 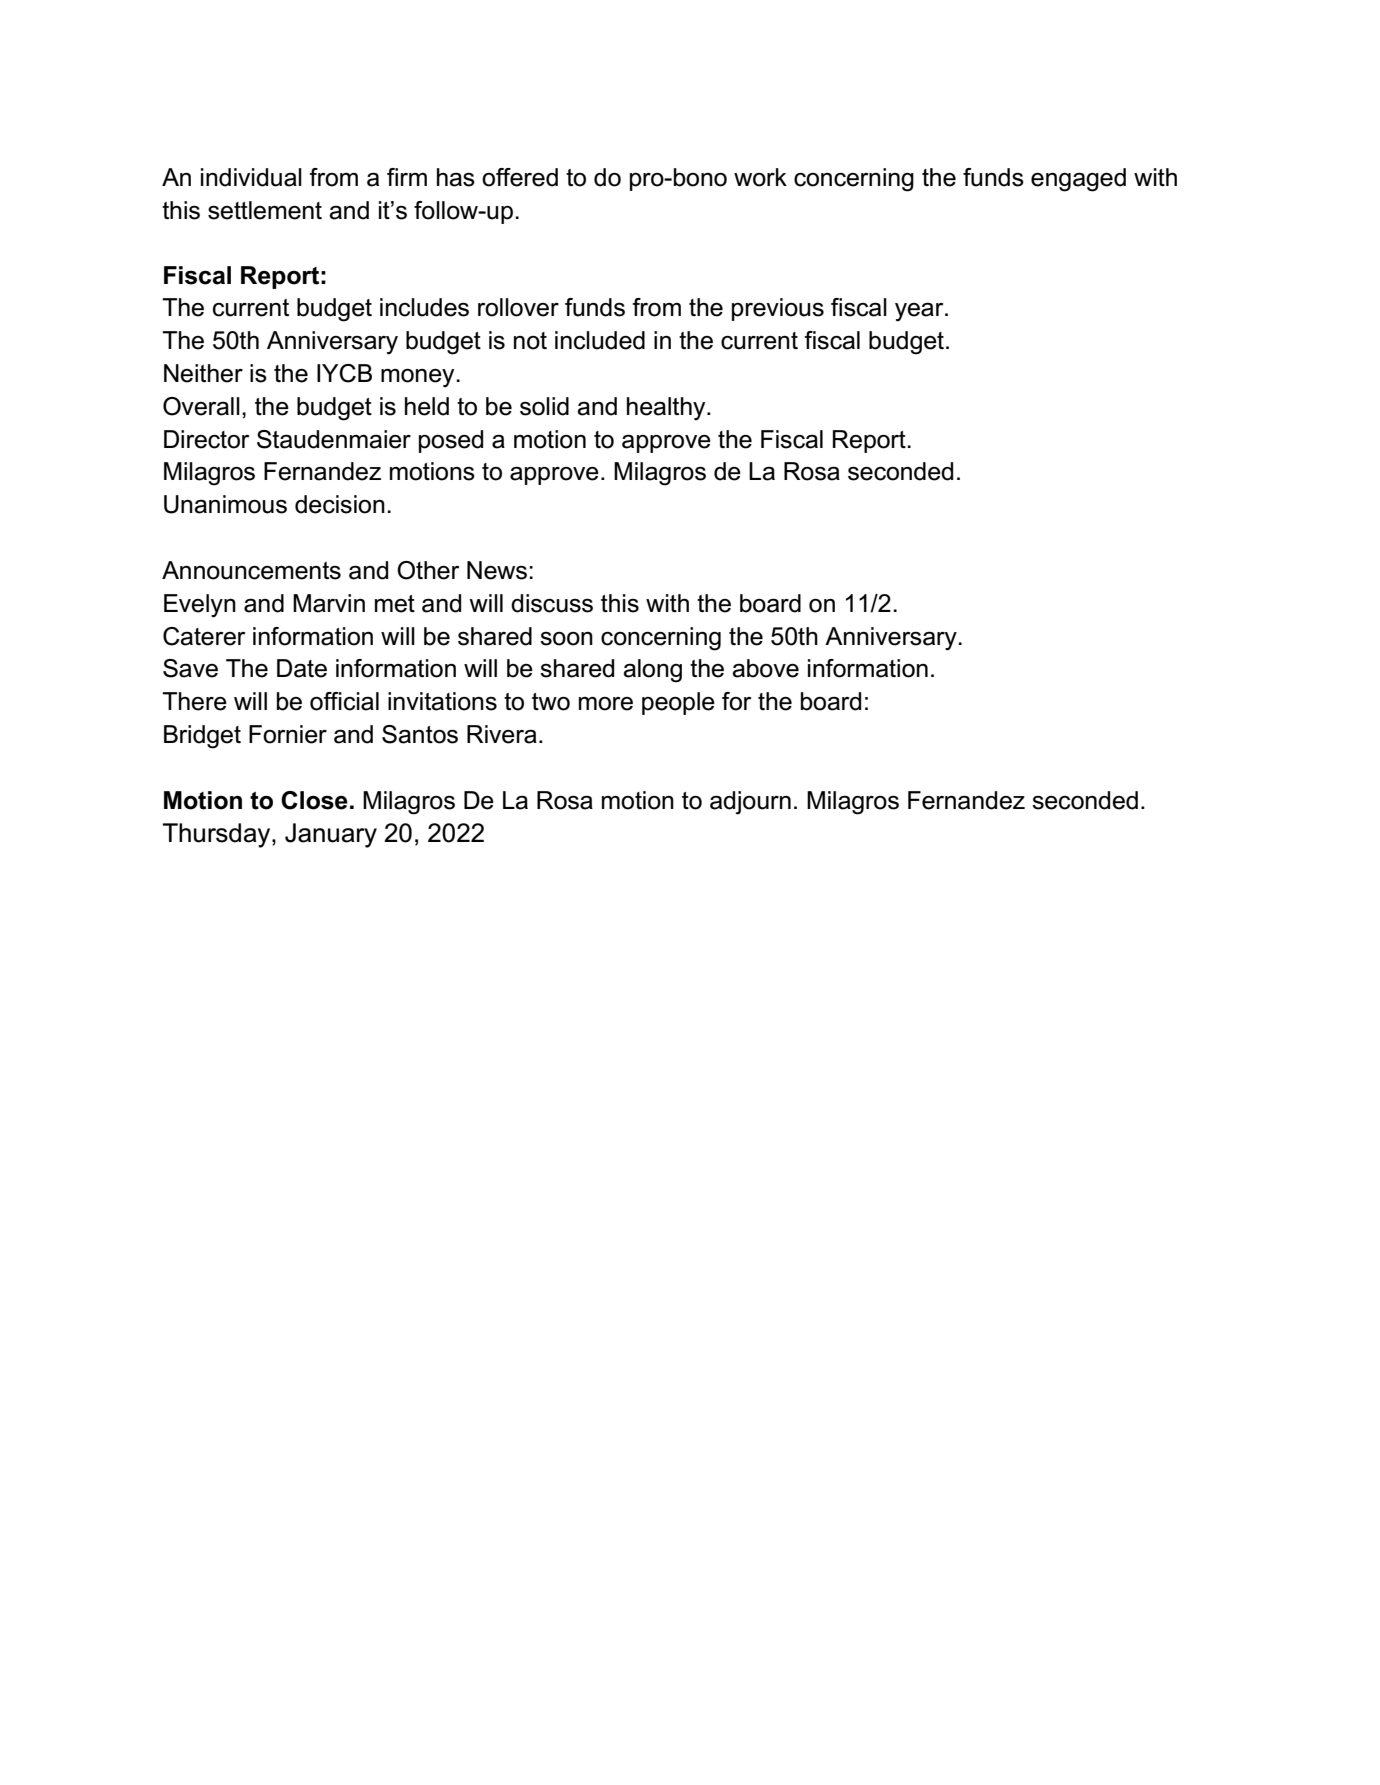 I want to click on Close, so click(x=314, y=800).
